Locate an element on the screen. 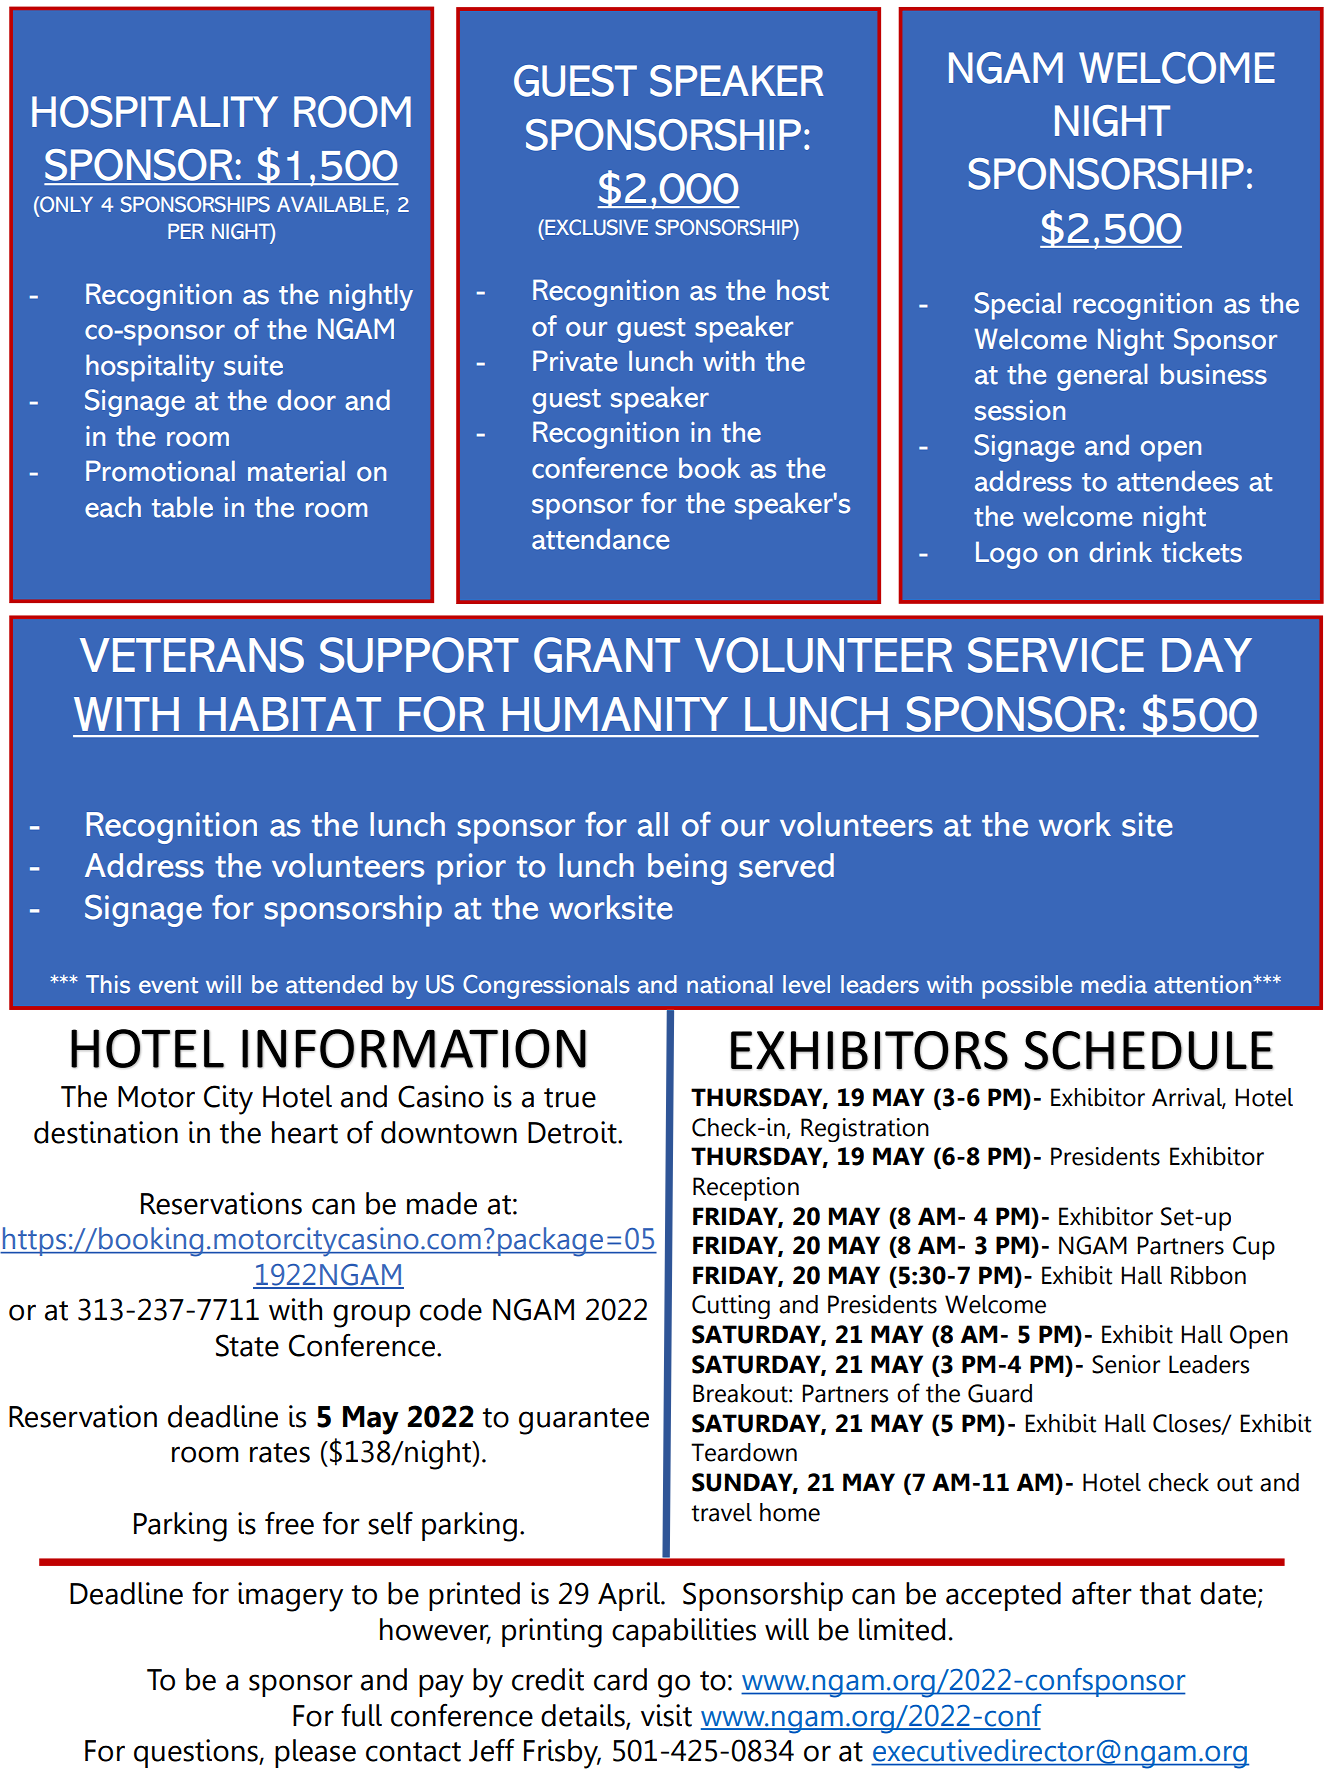 The image size is (1332, 1776). table is located at coordinates (182, 507).
